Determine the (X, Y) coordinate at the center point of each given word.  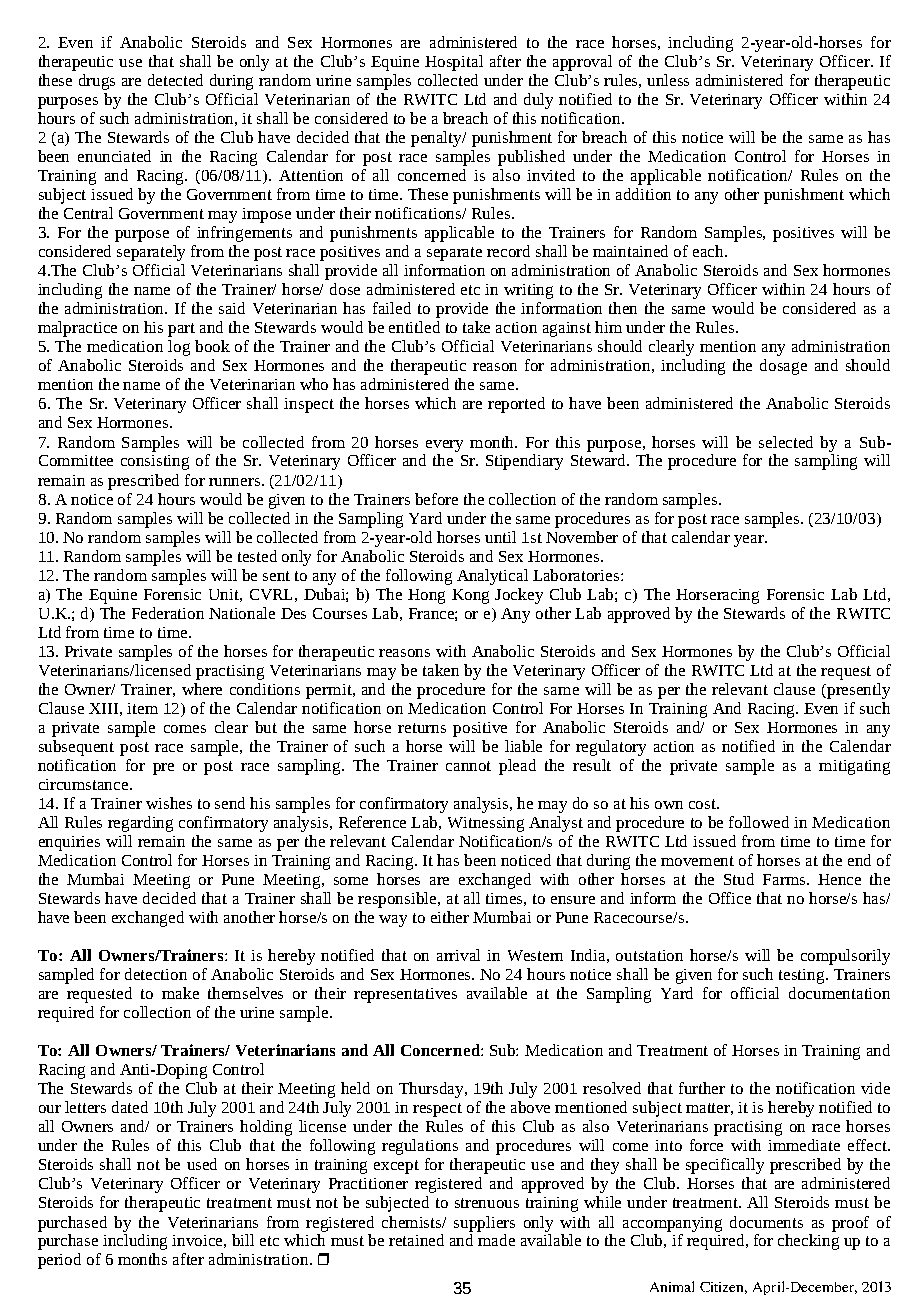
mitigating (854, 767)
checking (808, 1242)
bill (243, 1240)
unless (668, 80)
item (142, 708)
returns (422, 728)
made (496, 1240)
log (179, 348)
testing (803, 976)
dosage (783, 367)
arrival (458, 955)
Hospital (454, 63)
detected (175, 80)
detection (156, 974)
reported (516, 405)
